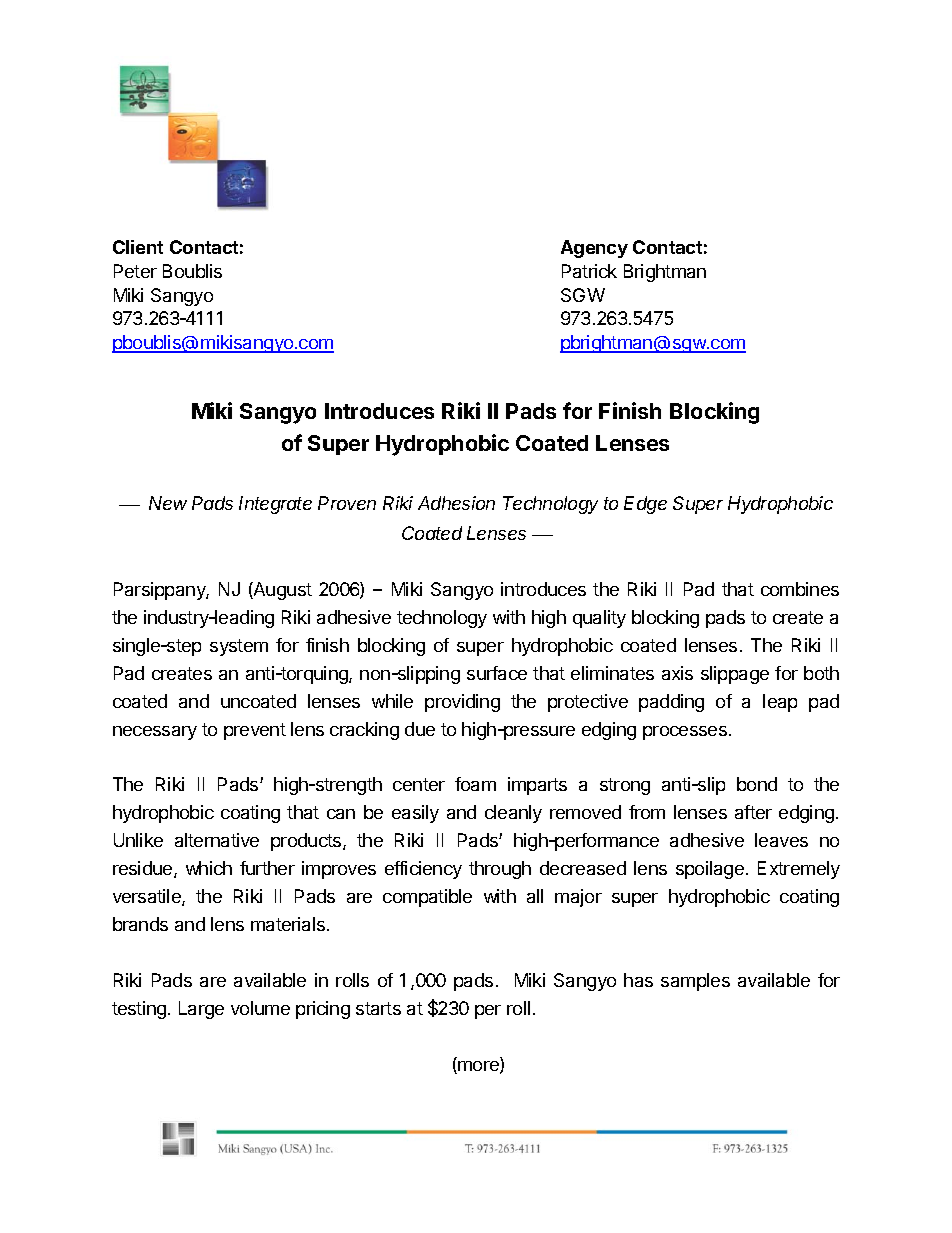  I want to click on New, so click(168, 503).
